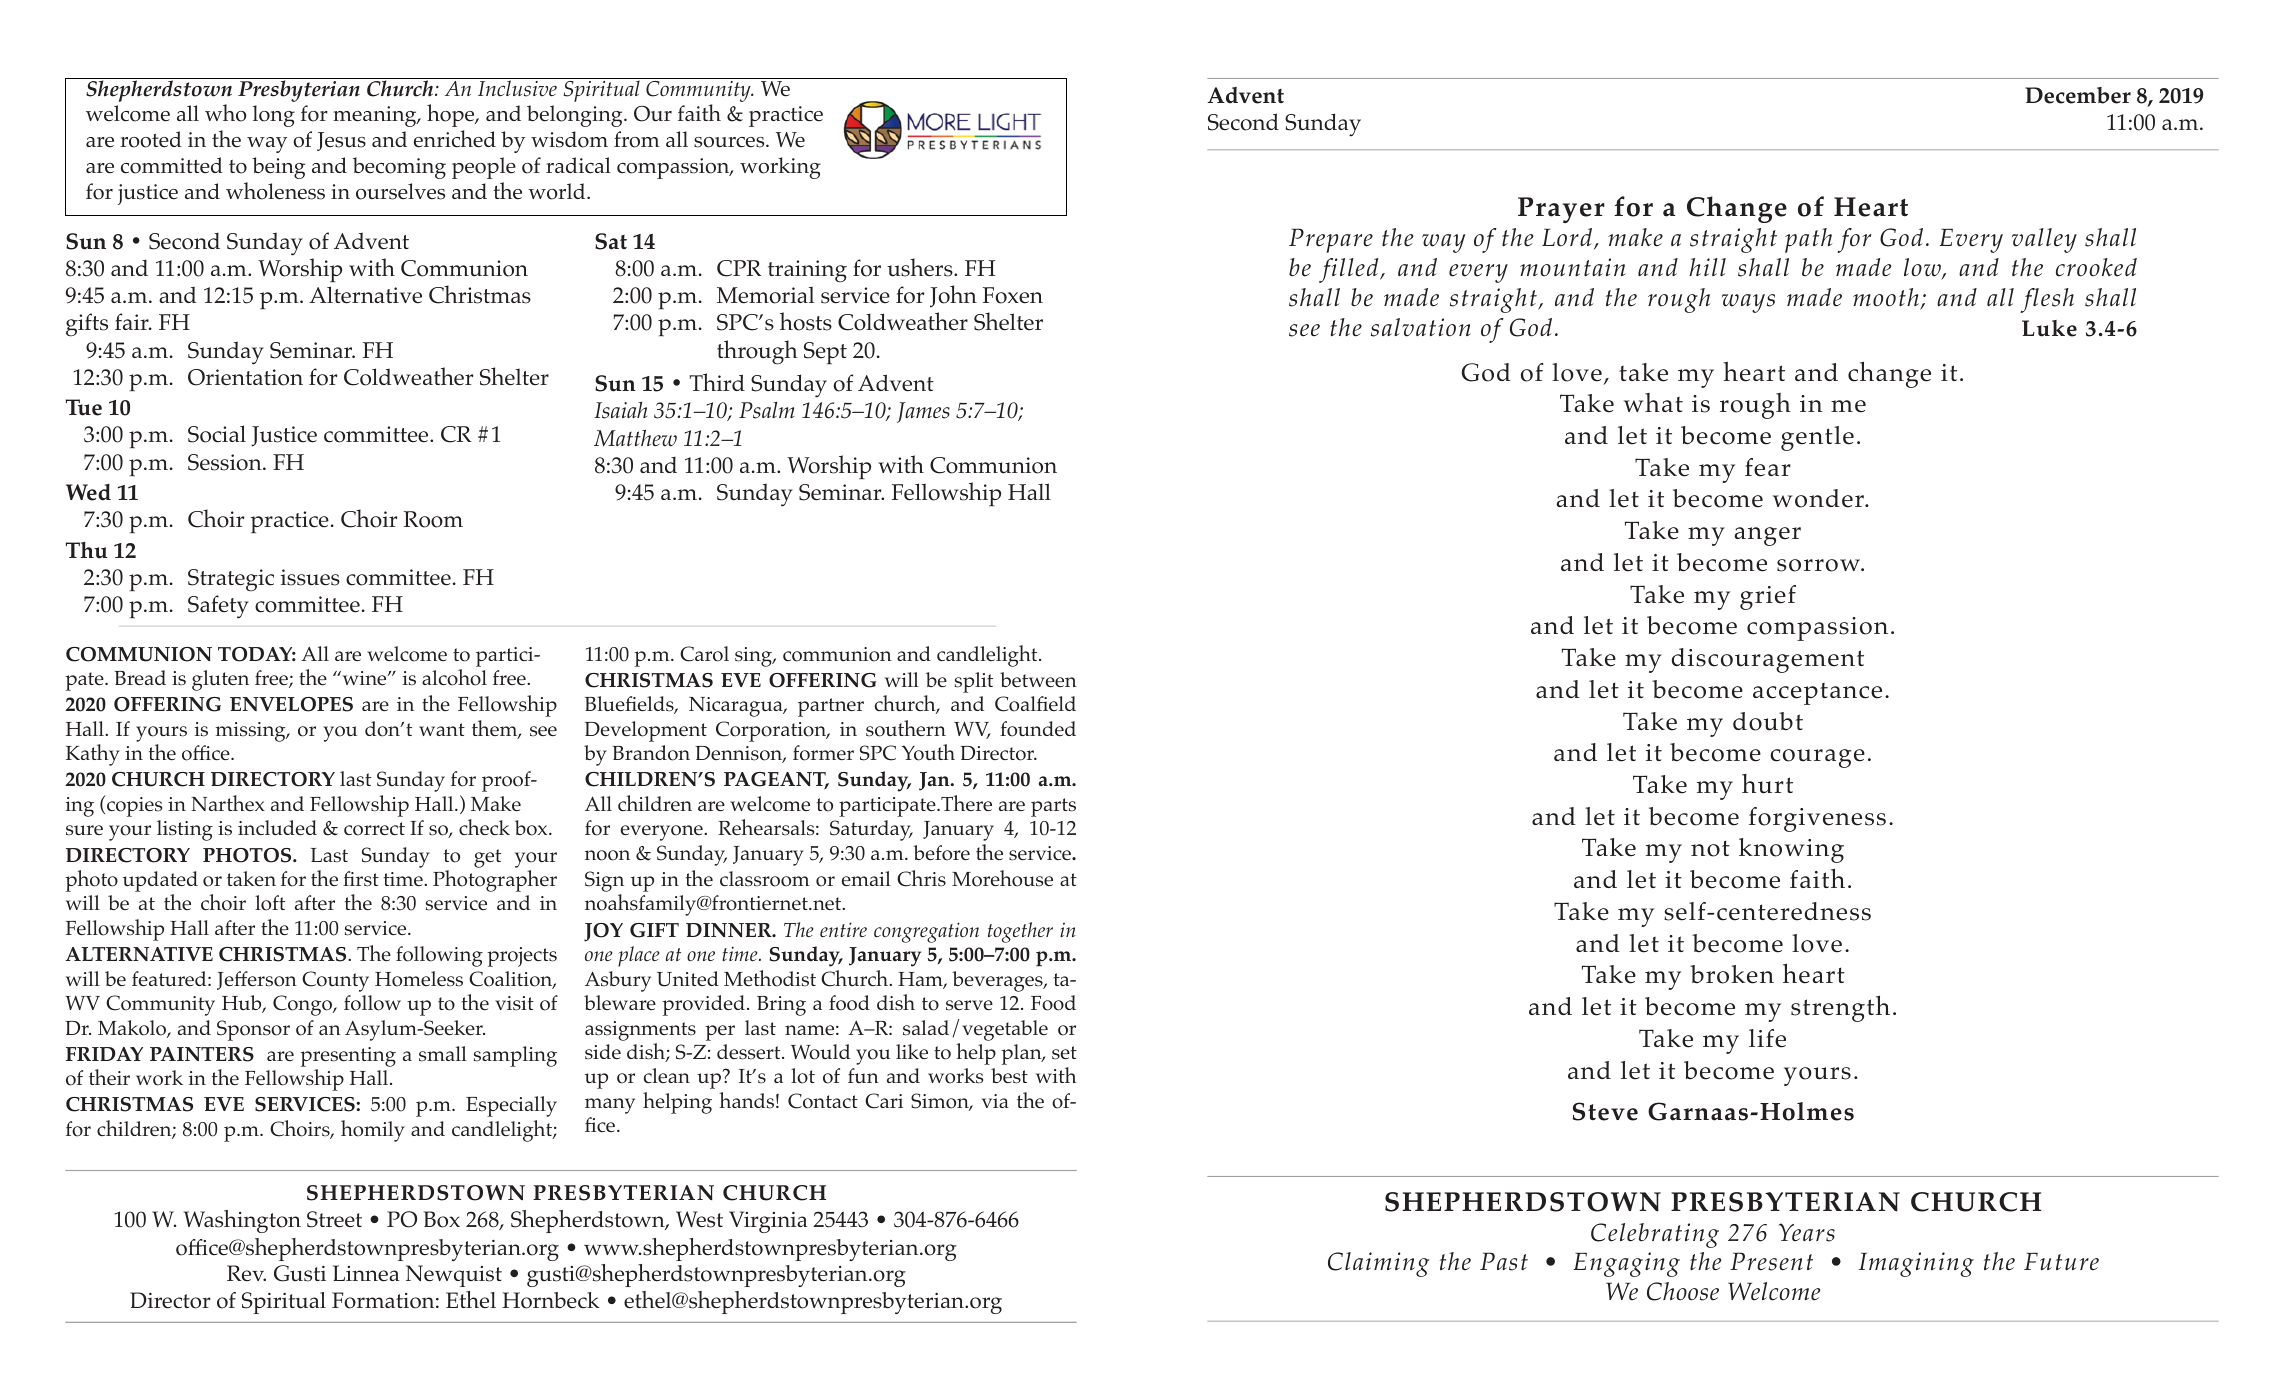 This screenshot has width=2284, height=1387. What do you see at coordinates (1378, 1264) in the screenshot?
I see `Claiming` at bounding box center [1378, 1264].
